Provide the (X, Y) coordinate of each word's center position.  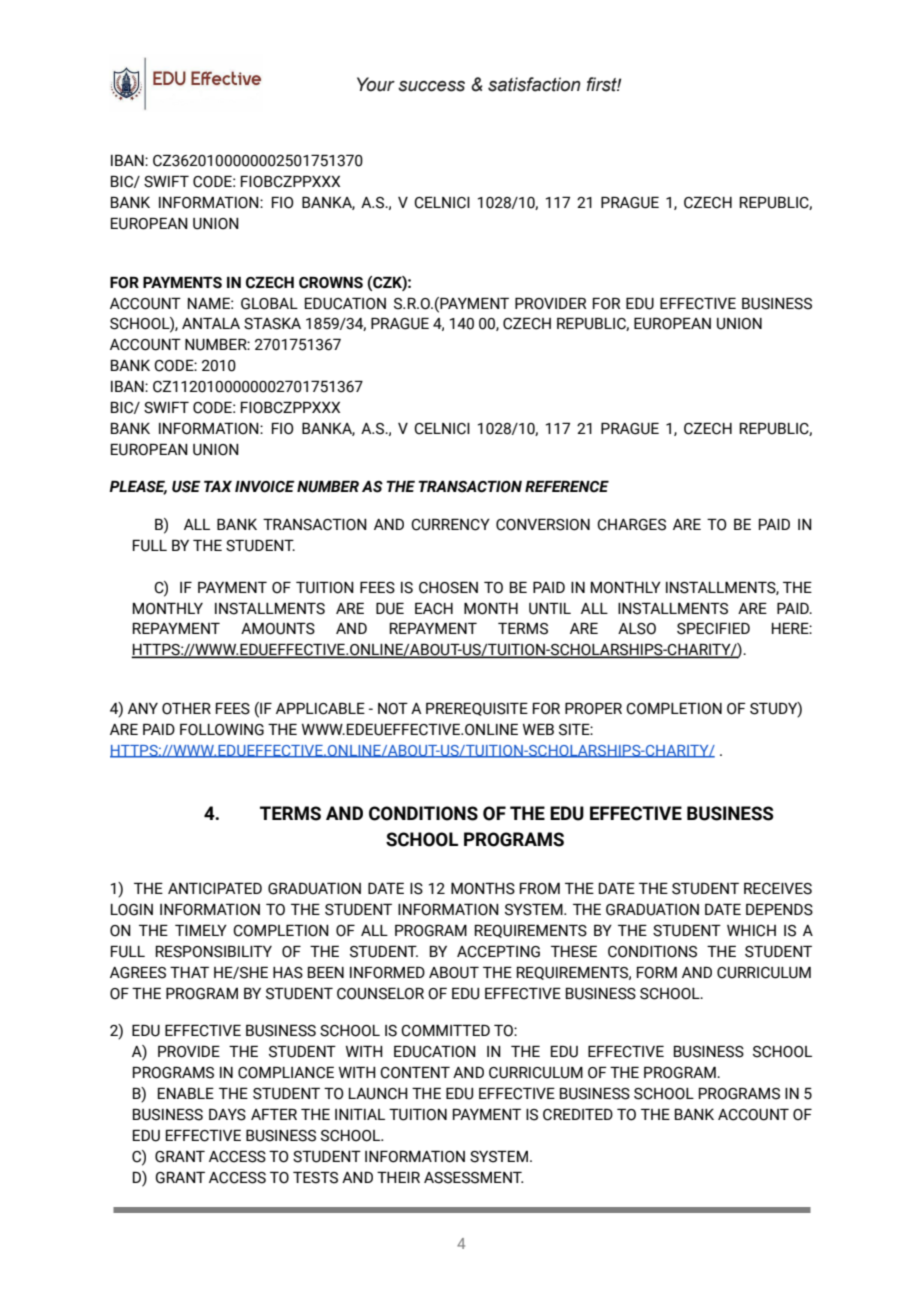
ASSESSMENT (473, 1178)
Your (376, 84)
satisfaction (534, 84)
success (431, 86)
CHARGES (631, 525)
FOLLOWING (222, 730)
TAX (218, 486)
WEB (538, 729)
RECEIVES (778, 889)
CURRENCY (450, 525)
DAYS (227, 1115)
